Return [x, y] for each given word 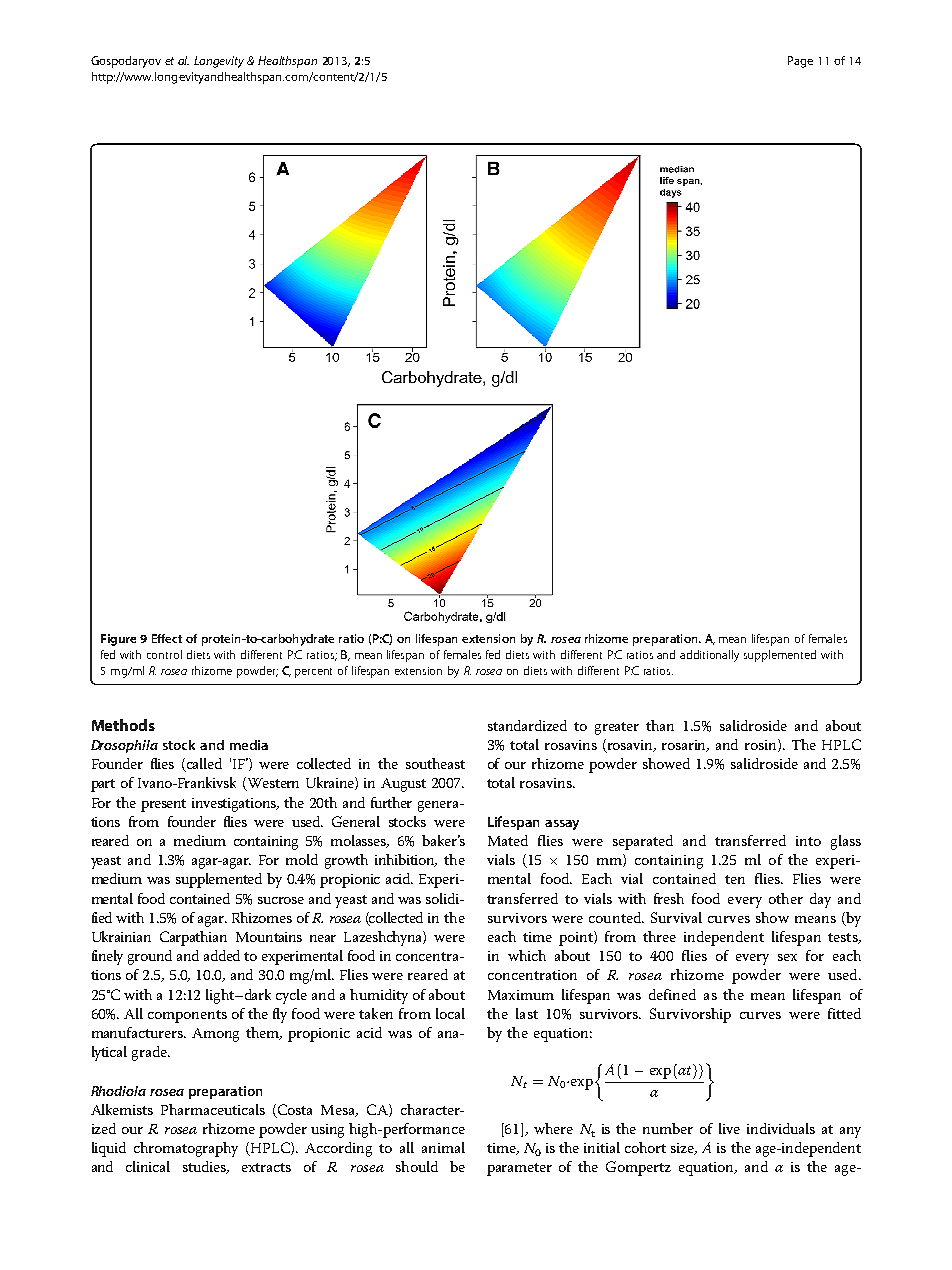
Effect [167, 638]
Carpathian [193, 938]
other [786, 898]
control [164, 654]
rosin [762, 745]
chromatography [186, 1149]
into [808, 841]
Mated [508, 840]
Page [800, 62]
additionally [709, 656]
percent [313, 673]
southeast [435, 763]
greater [617, 728]
